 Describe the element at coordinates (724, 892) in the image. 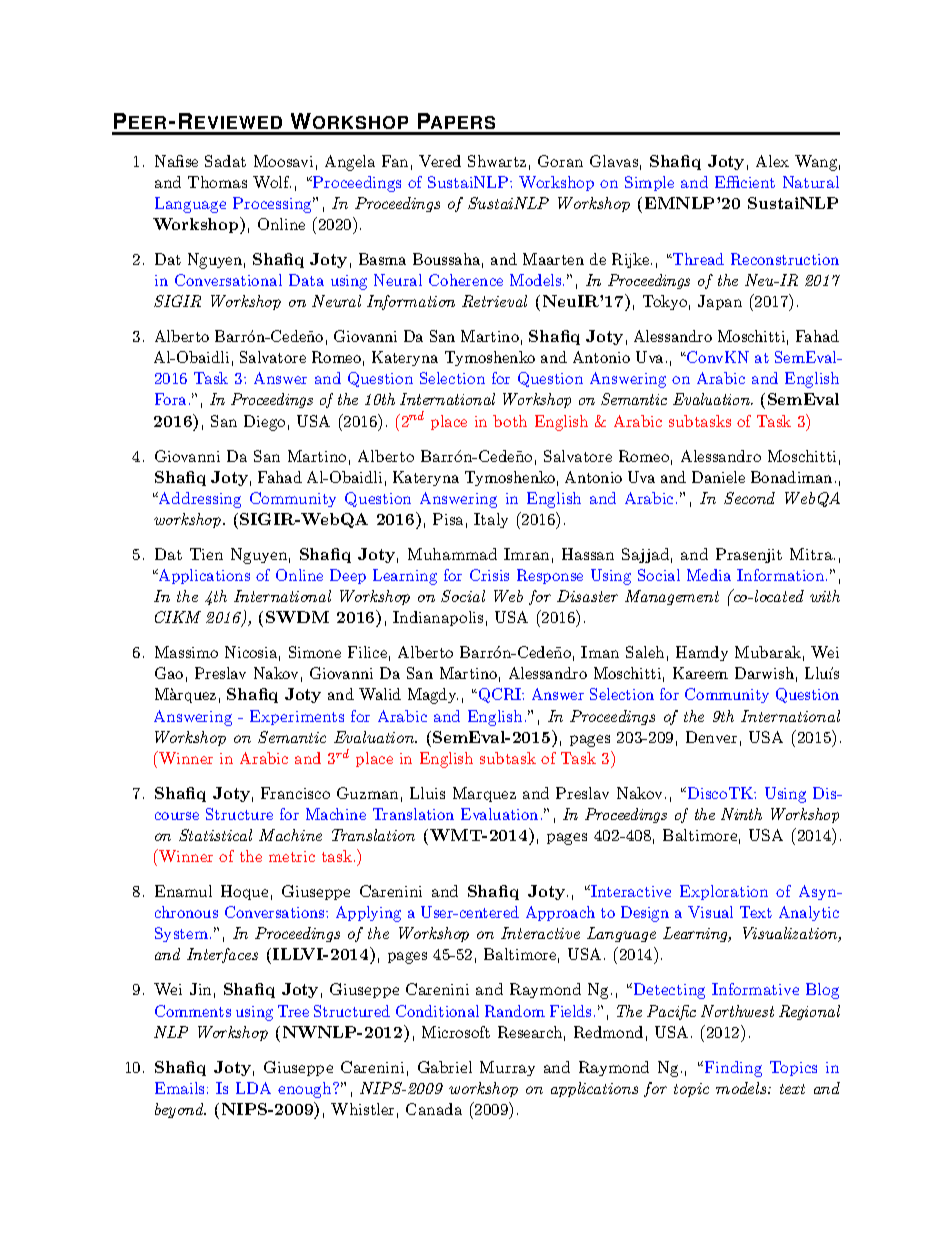

I see `Exploration` at that location.
